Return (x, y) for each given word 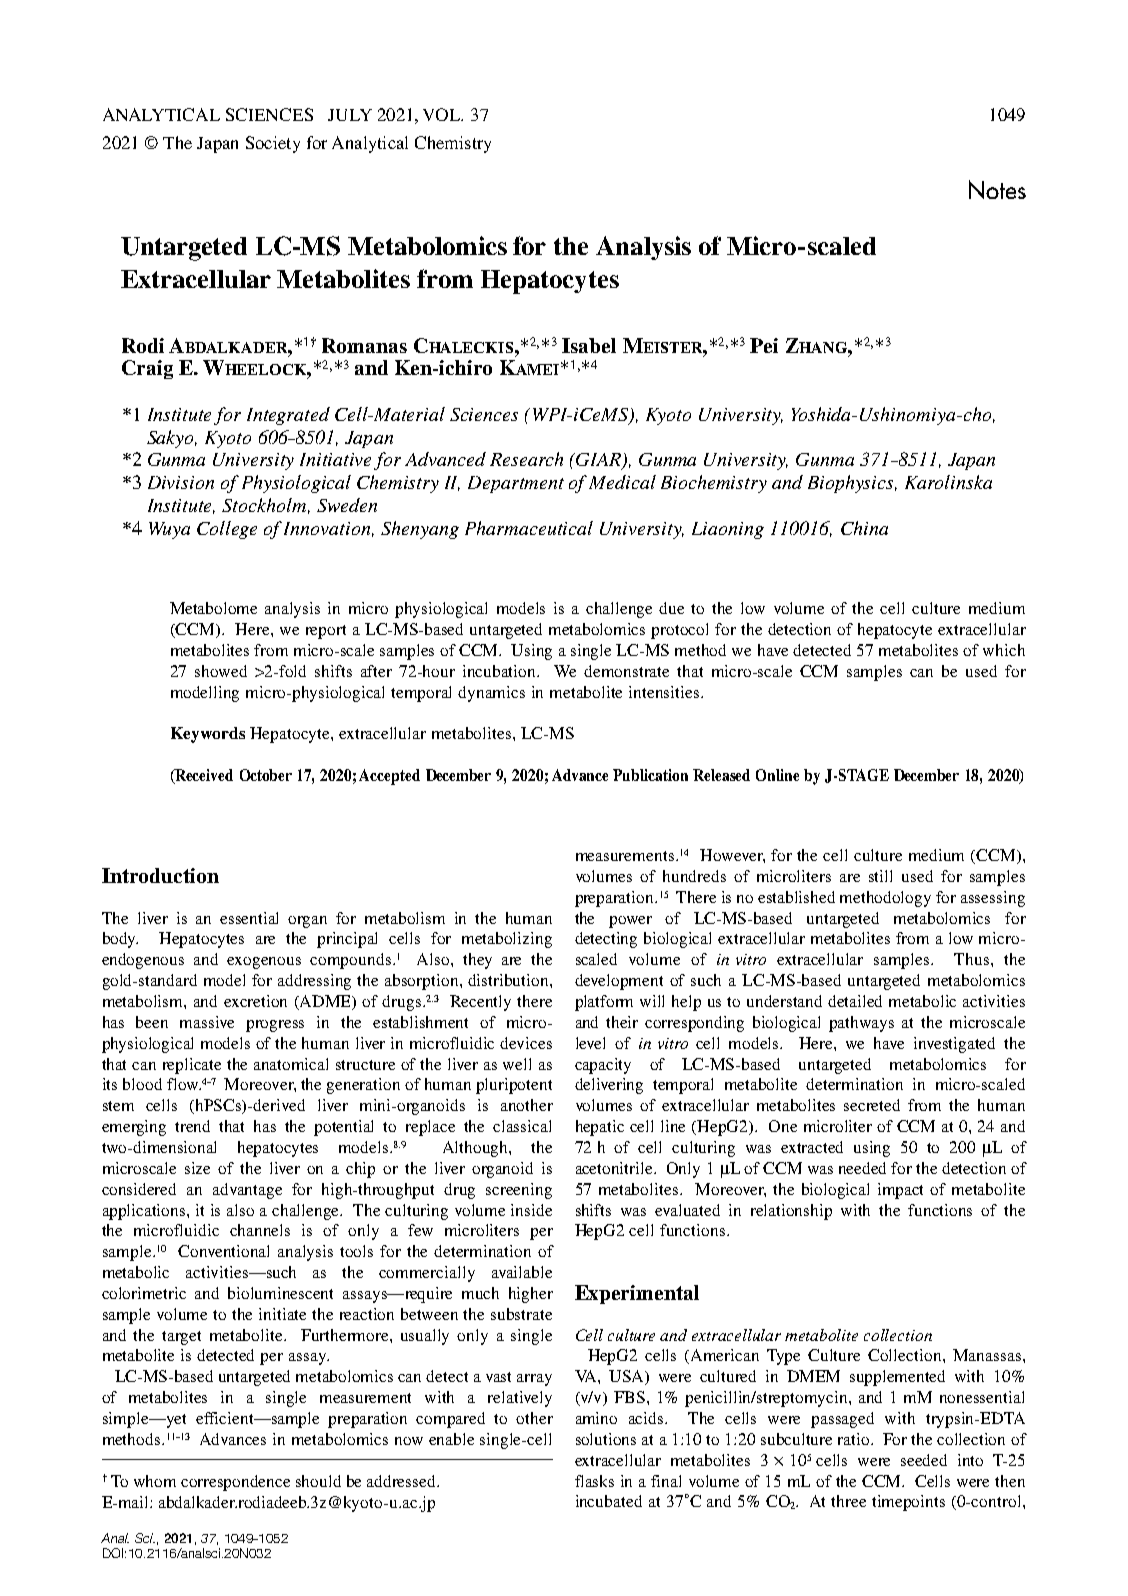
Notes (997, 189)
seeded (924, 1460)
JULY (350, 115)
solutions (606, 1439)
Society (273, 144)
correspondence (235, 1483)
